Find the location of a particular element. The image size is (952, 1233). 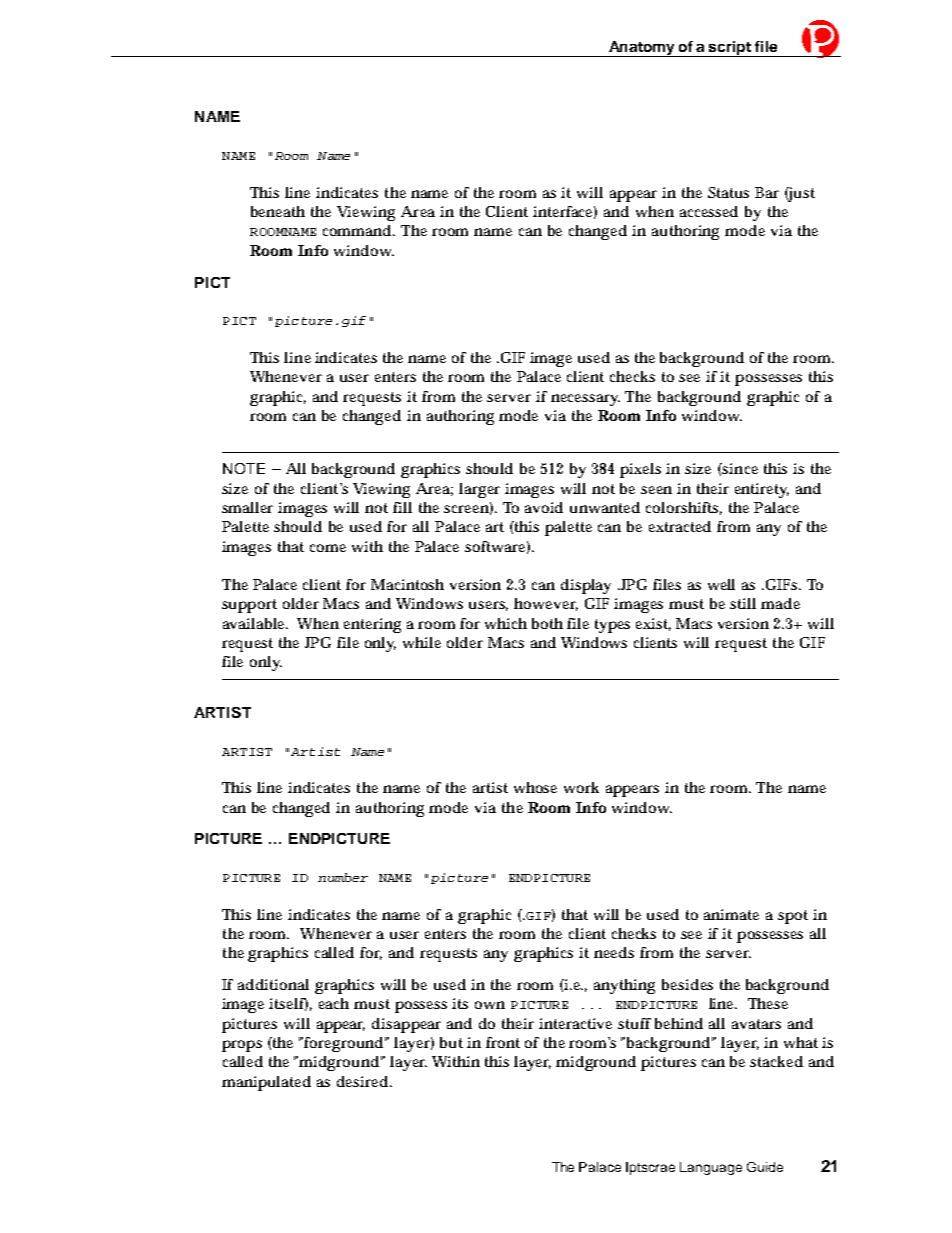

script is located at coordinates (730, 49).
